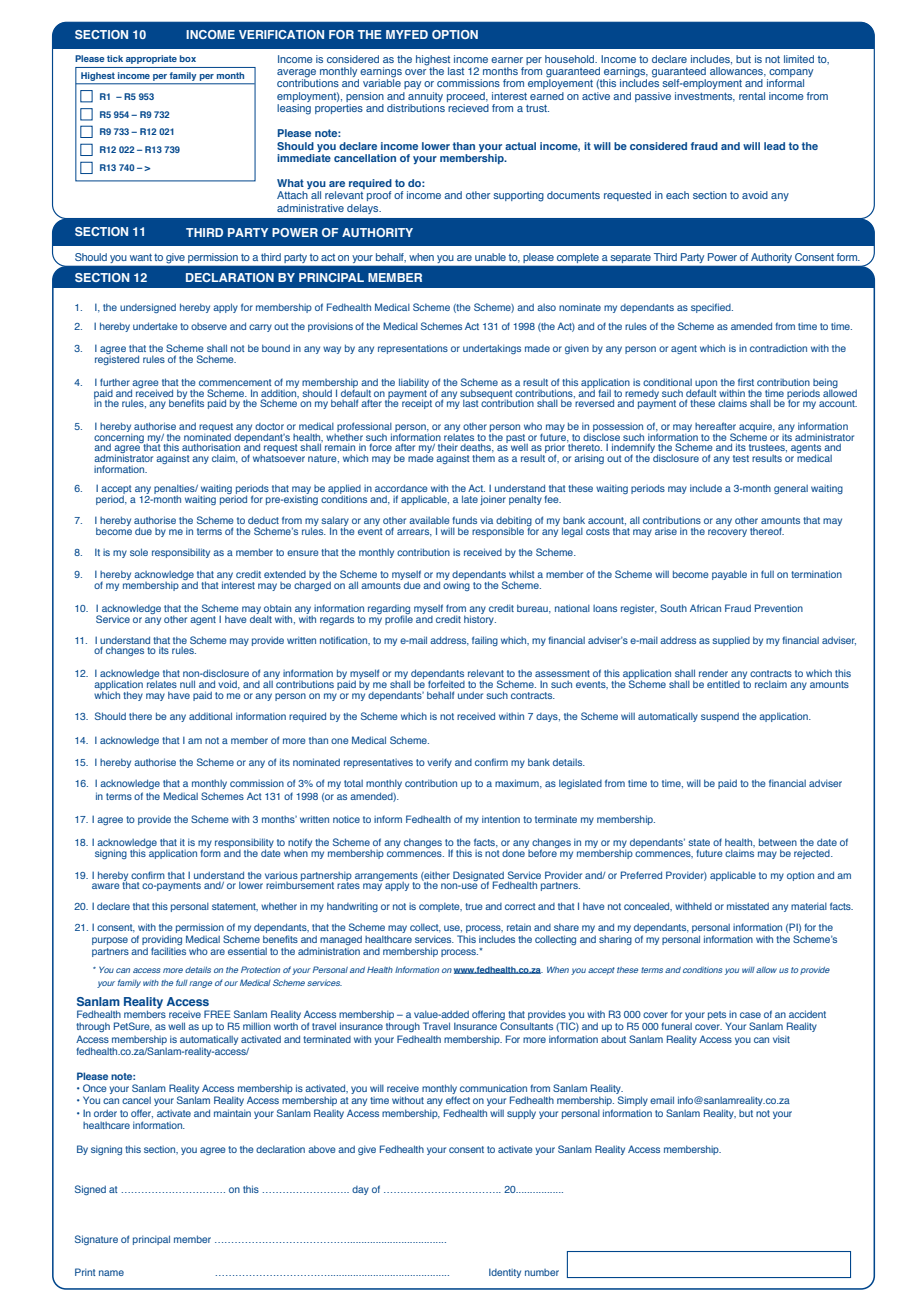  Describe the element at coordinates (187, 684) in the screenshot. I see `null` at that location.
